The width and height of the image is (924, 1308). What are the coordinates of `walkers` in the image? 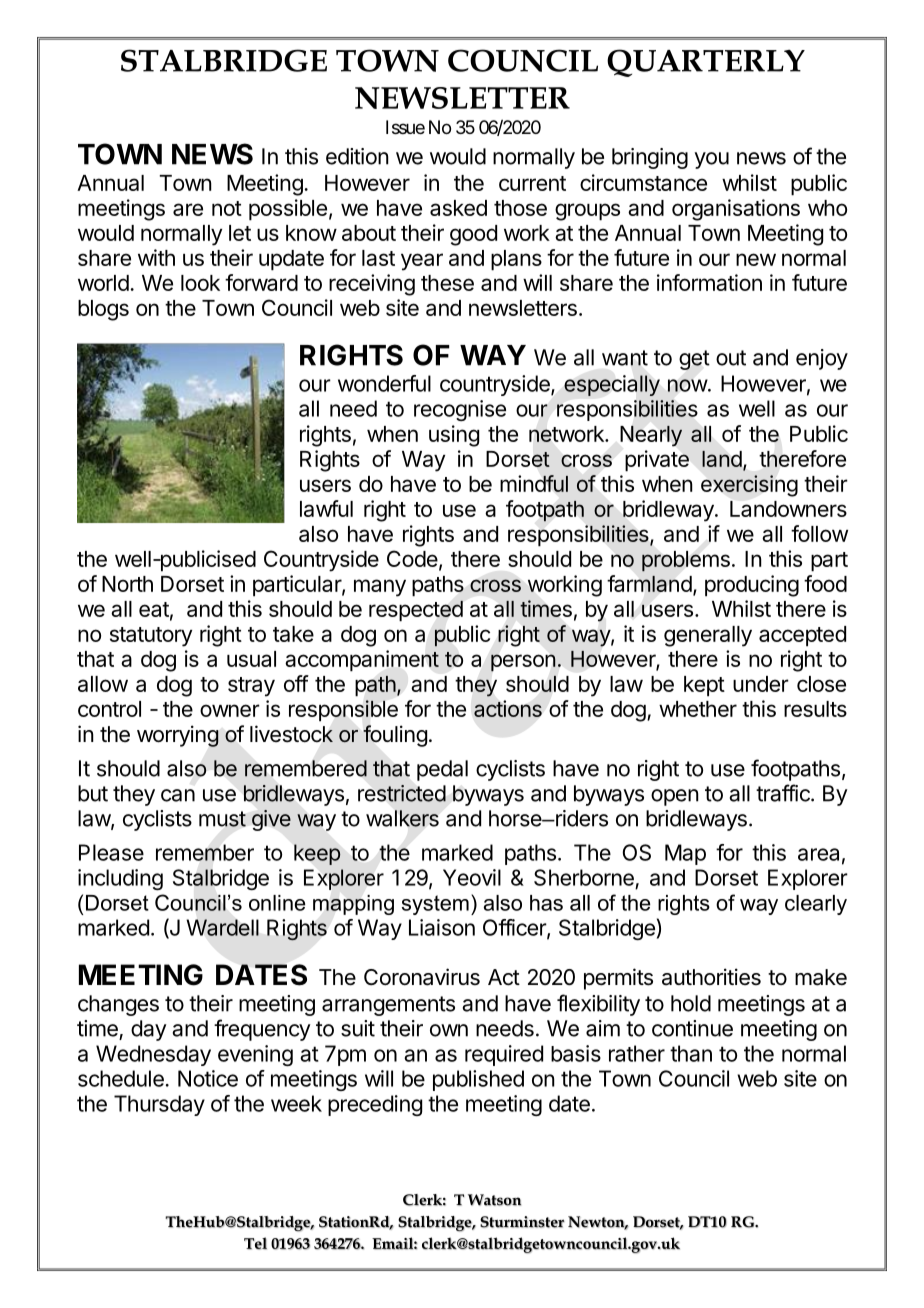 It's located at (402, 818).
